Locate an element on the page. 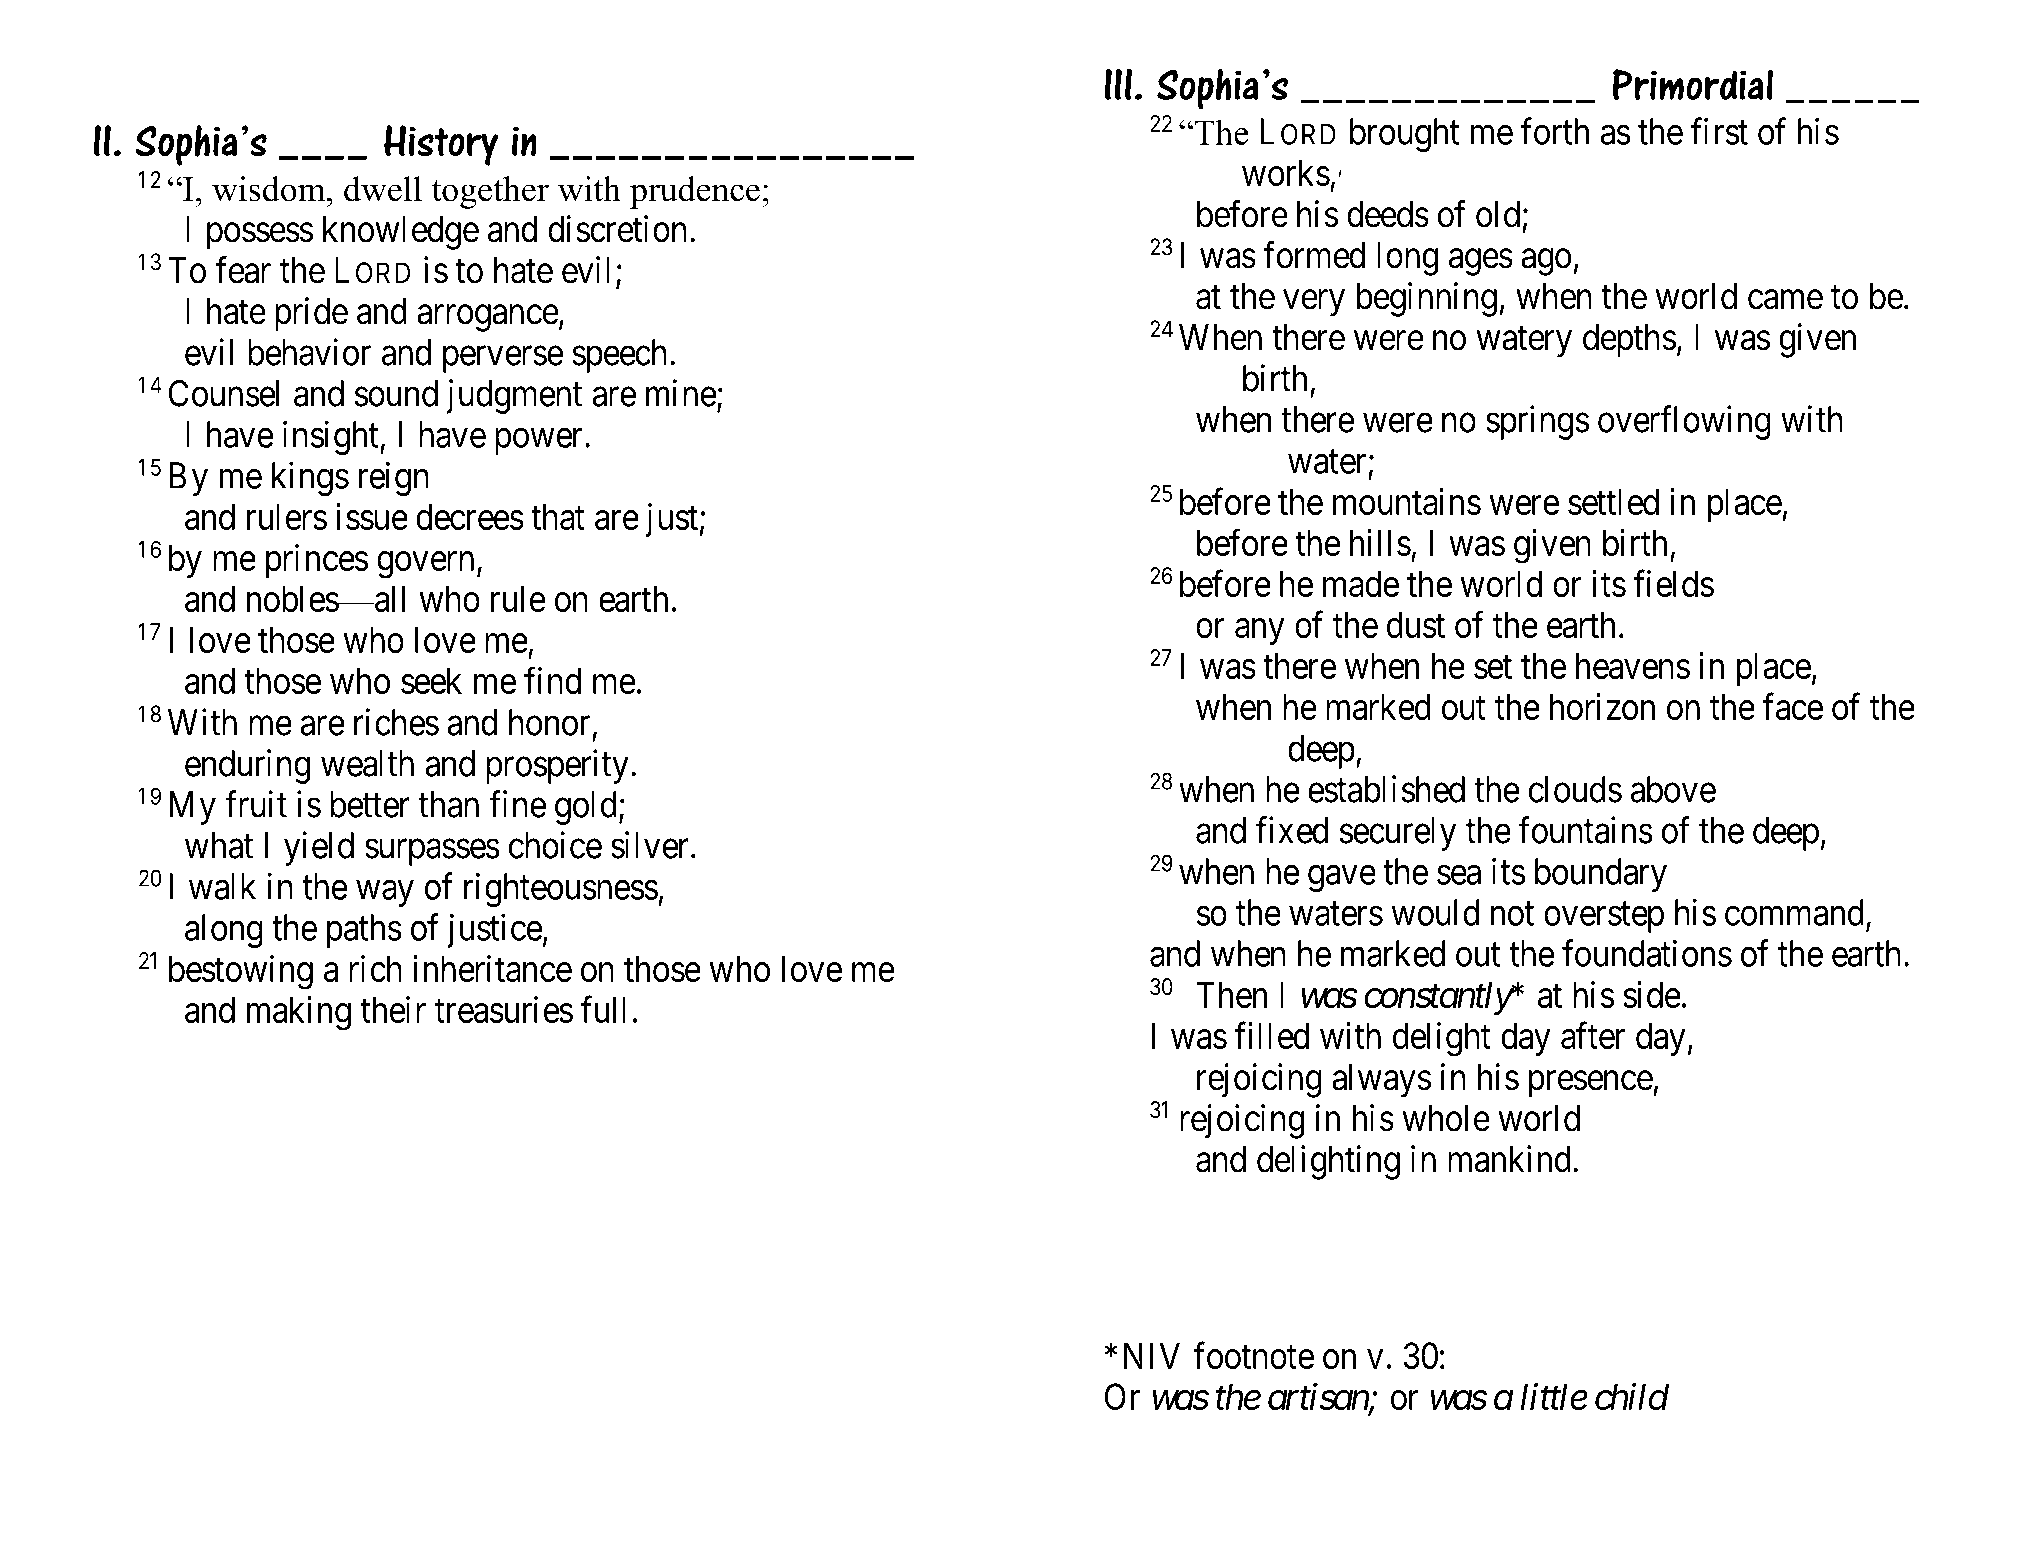  after is located at coordinates (1593, 1035).
